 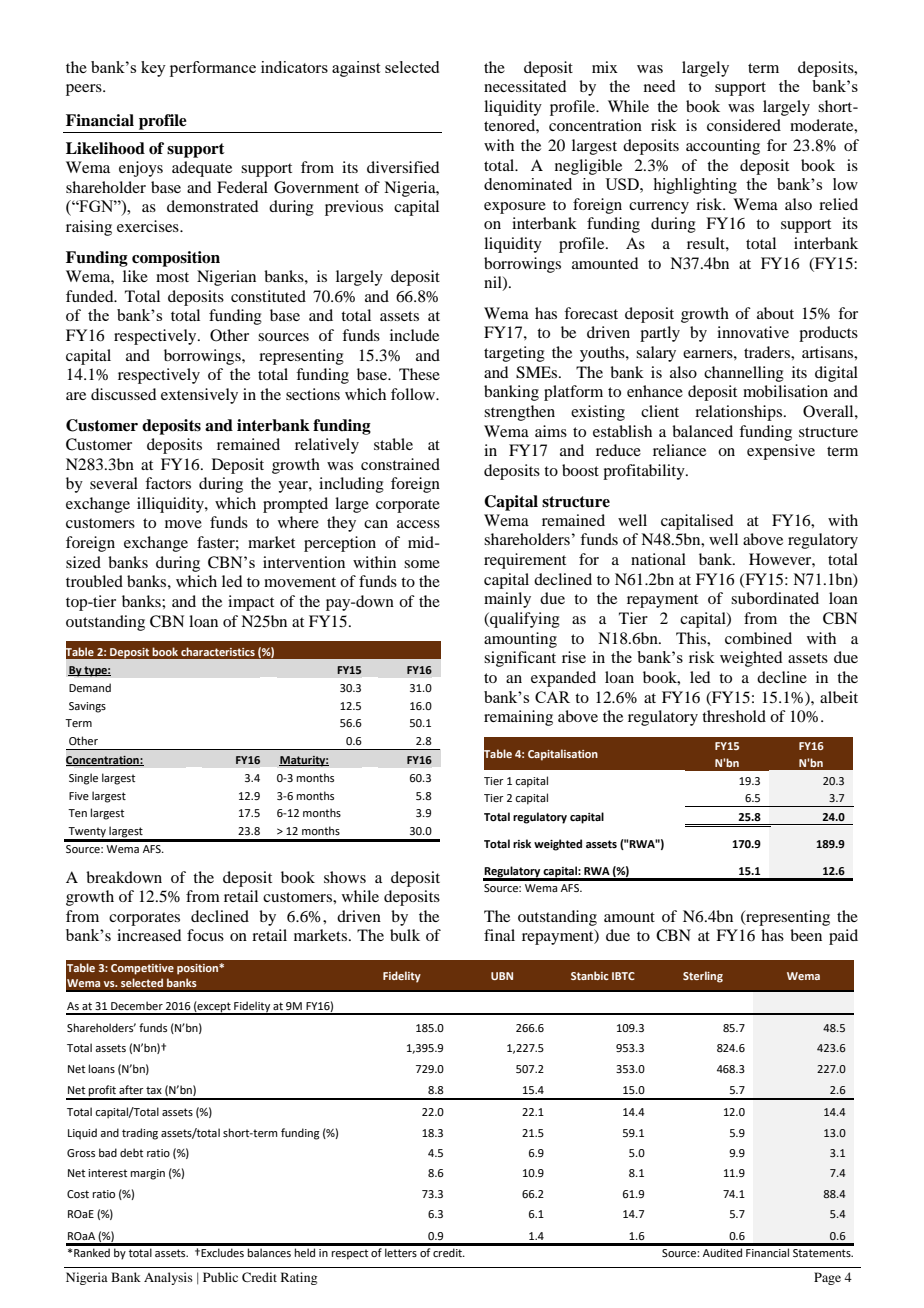 I want to click on channelling, so click(x=744, y=374).
